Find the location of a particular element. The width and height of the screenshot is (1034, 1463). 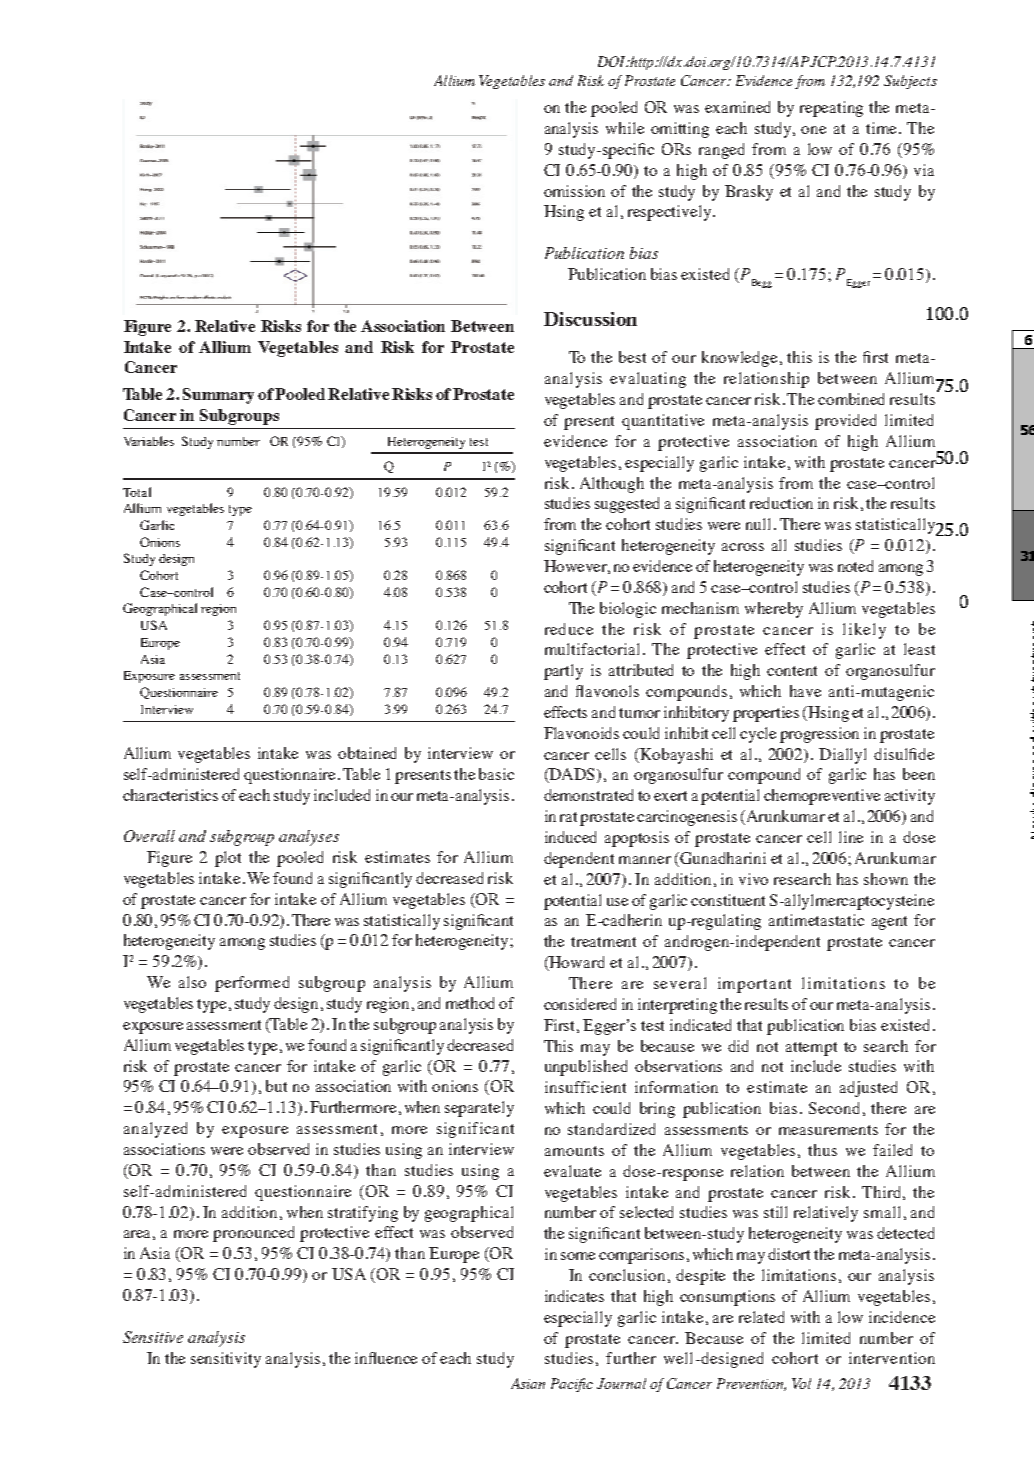

progression is located at coordinates (819, 735).
